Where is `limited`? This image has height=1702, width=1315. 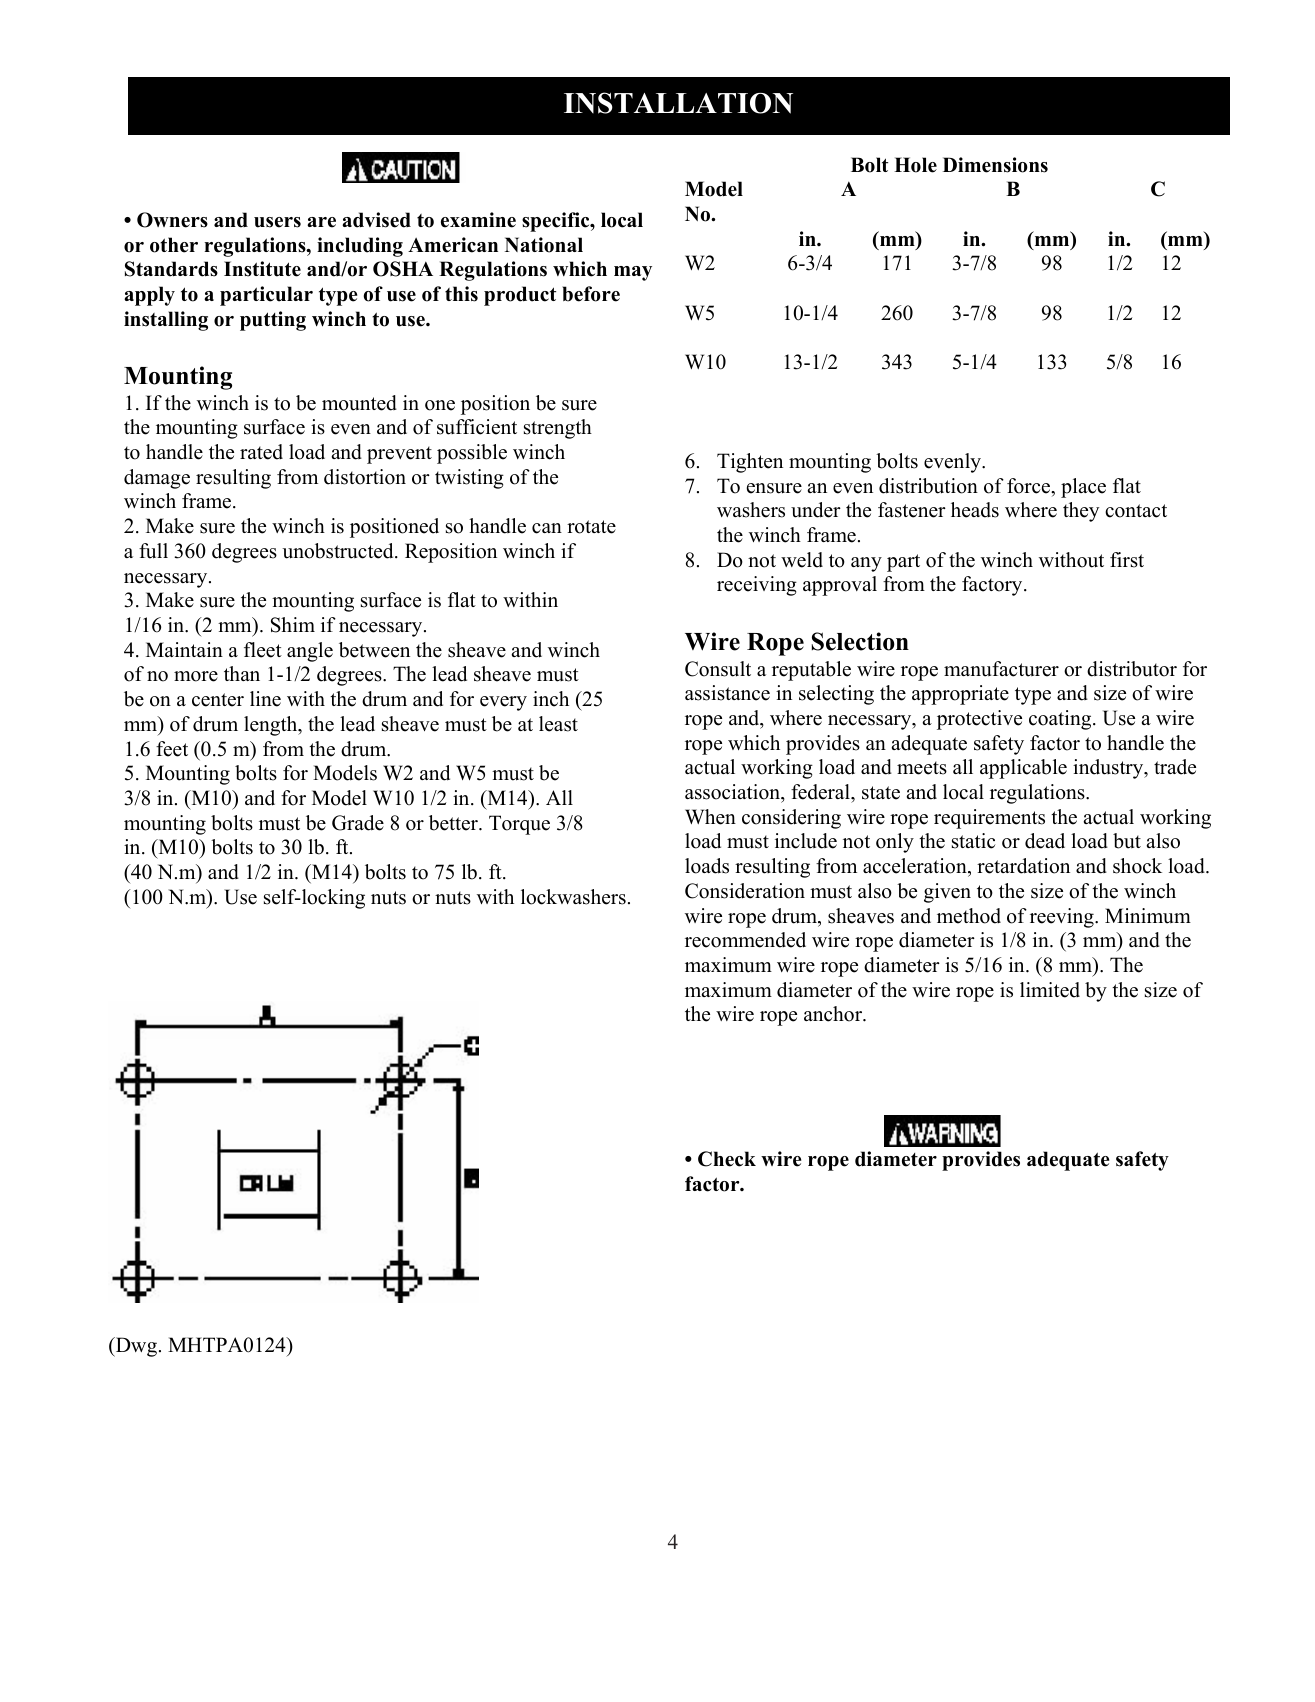
limited is located at coordinates (1050, 990).
